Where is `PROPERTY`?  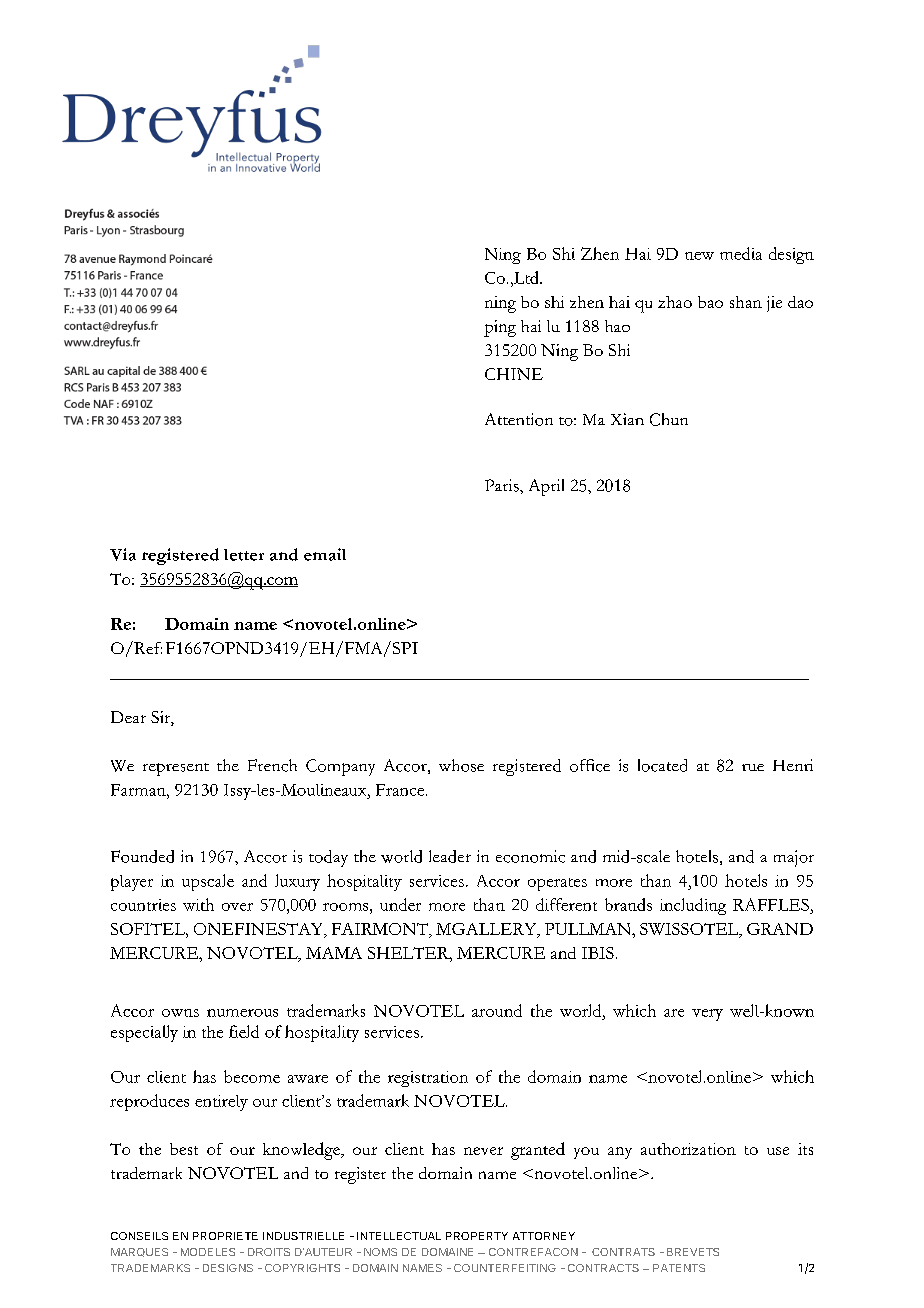 PROPERTY is located at coordinates (477, 1236).
